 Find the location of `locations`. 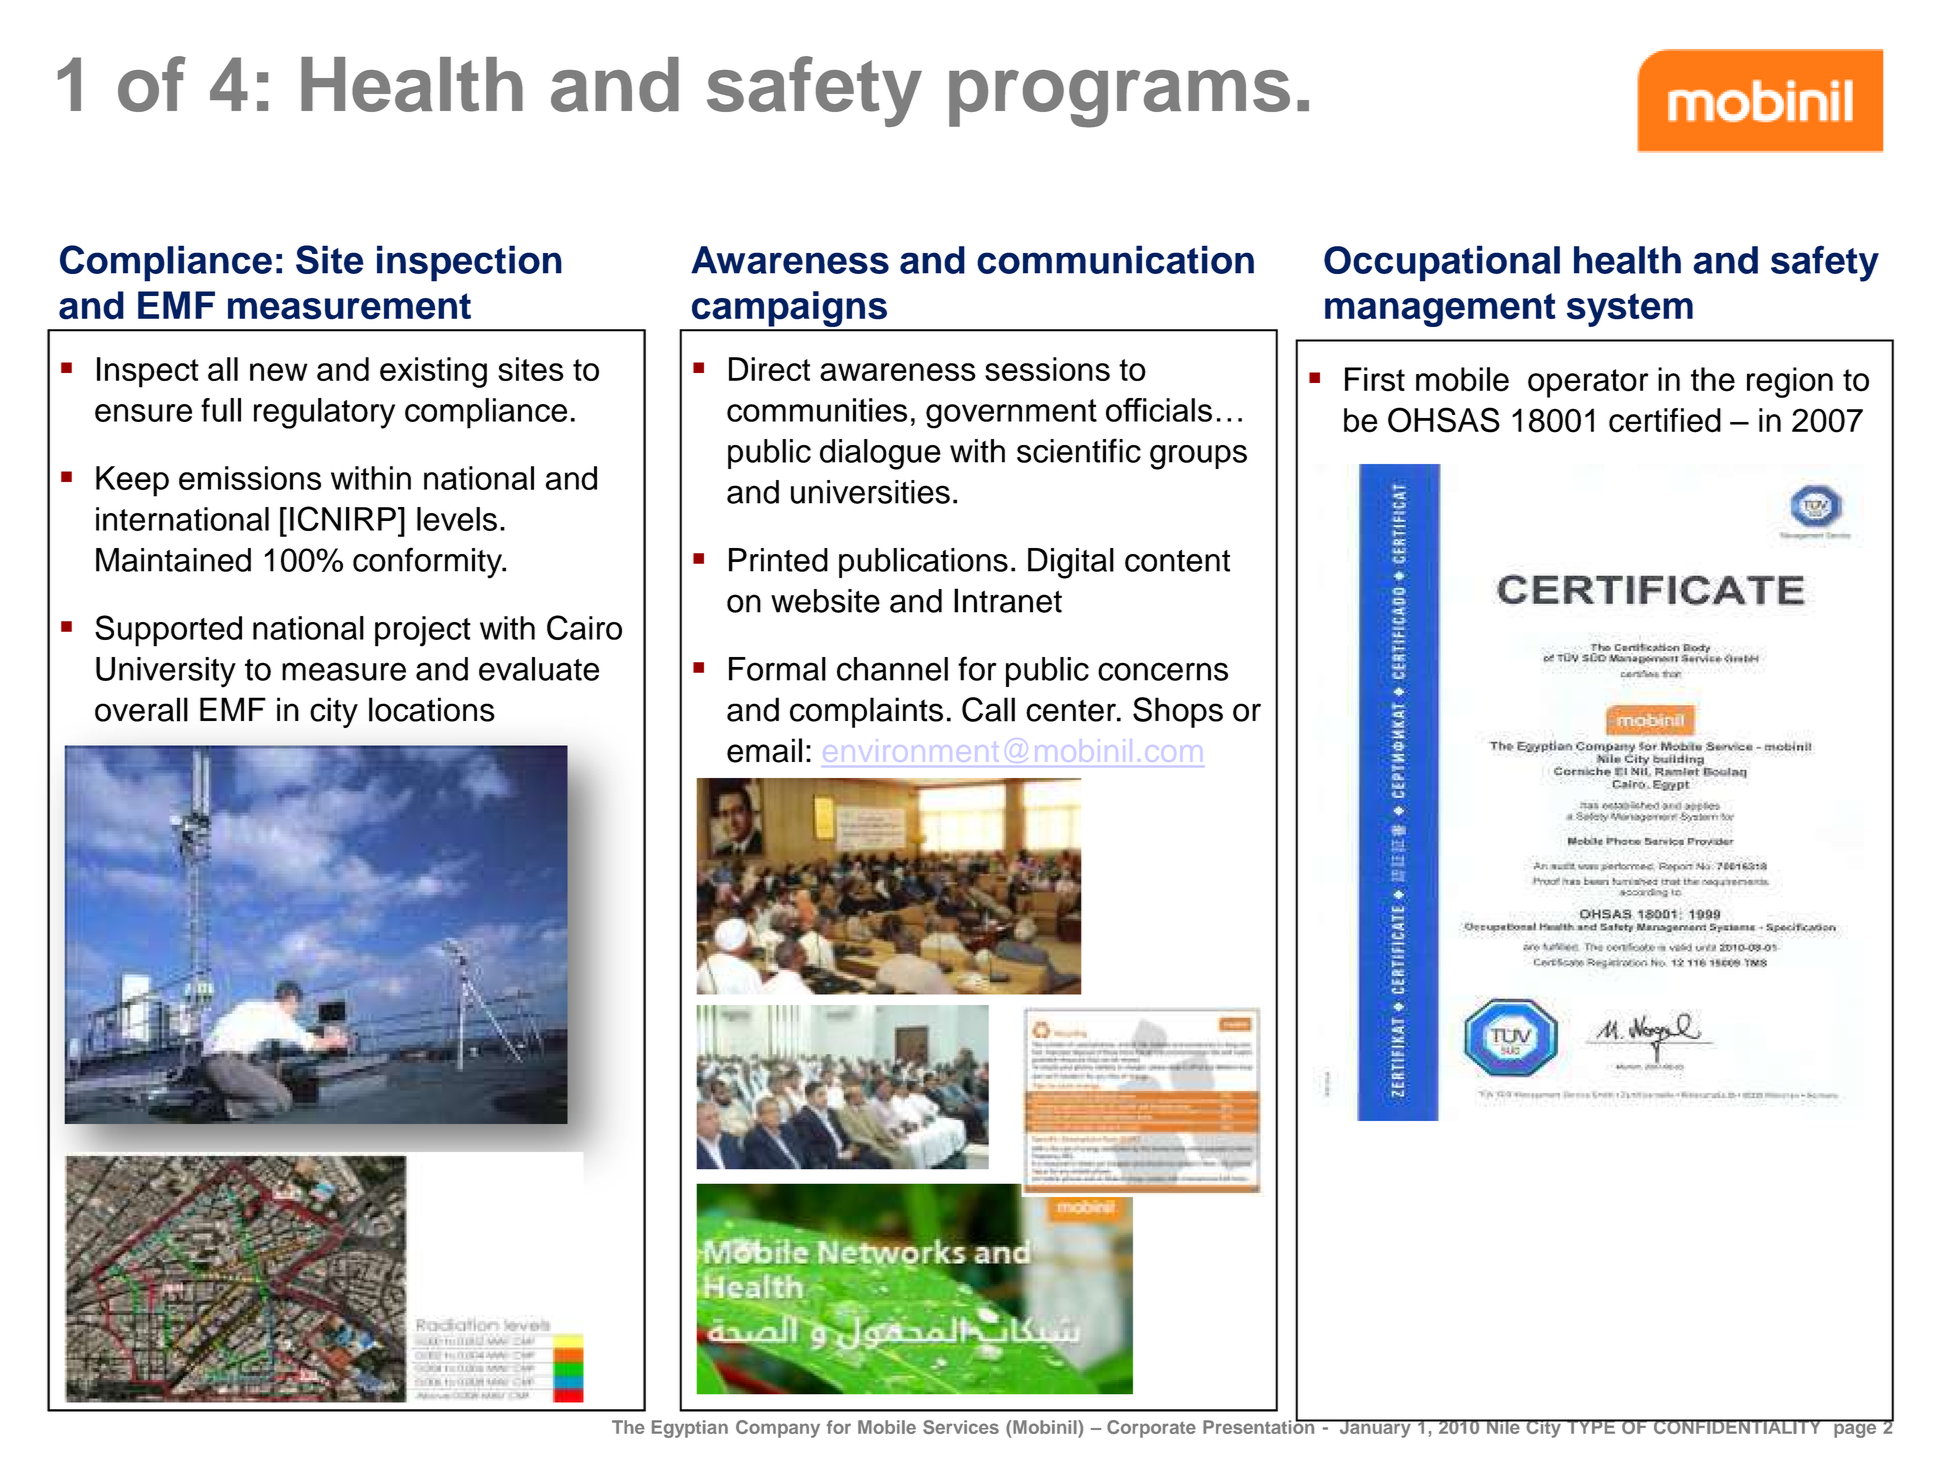

locations is located at coordinates (432, 709).
